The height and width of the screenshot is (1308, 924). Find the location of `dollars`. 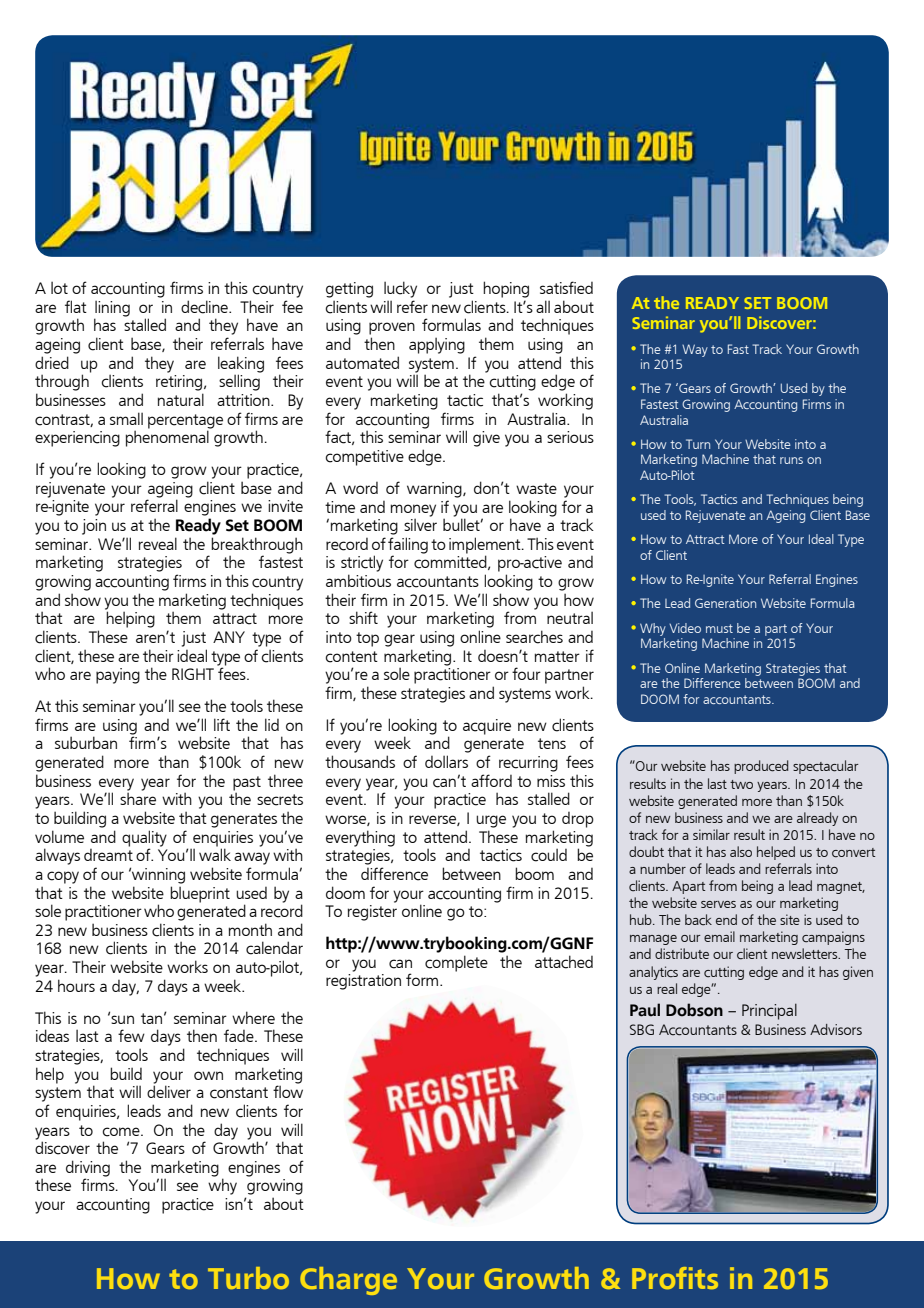

dollars is located at coordinates (446, 761).
